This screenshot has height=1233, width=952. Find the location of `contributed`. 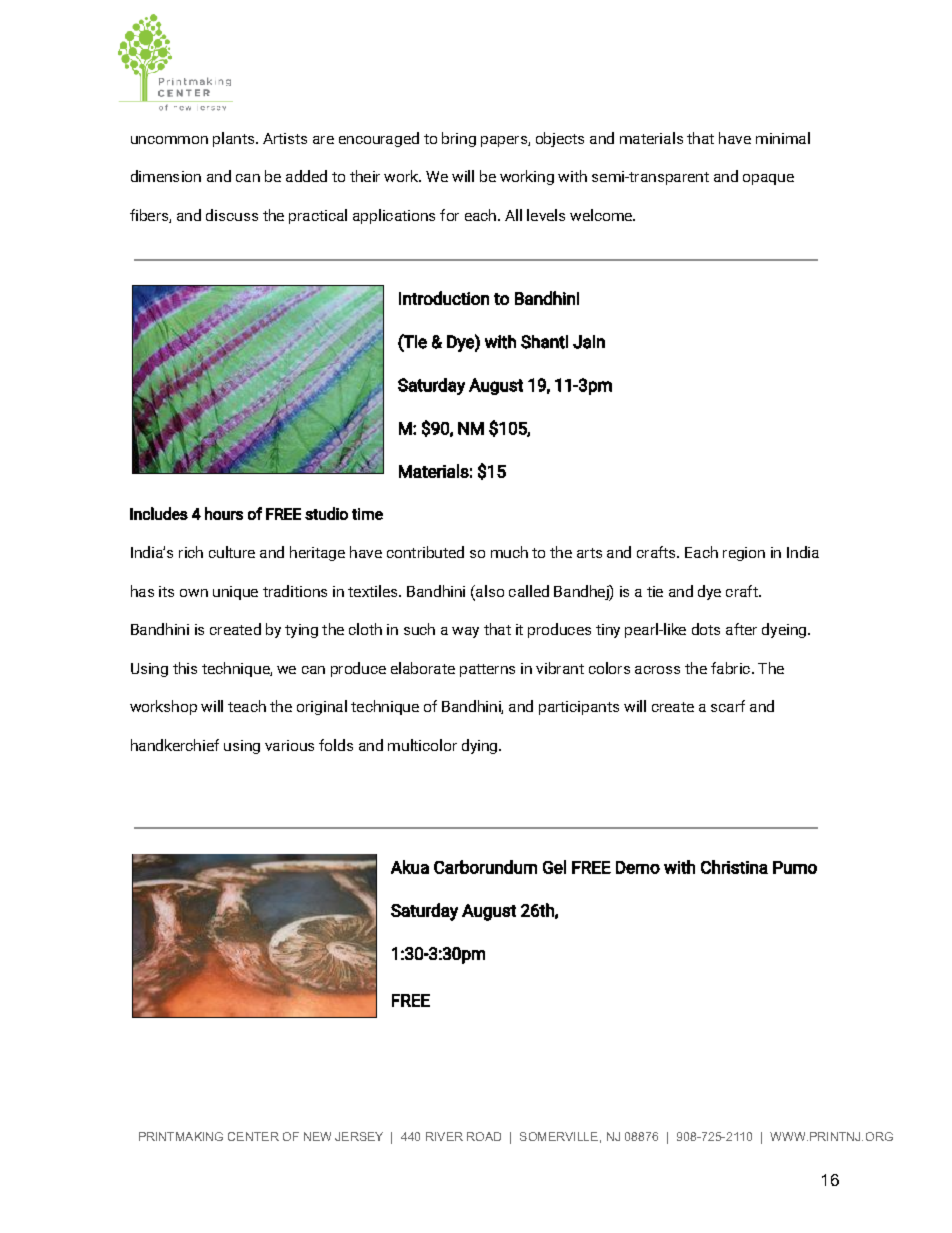

contributed is located at coordinates (425, 552).
